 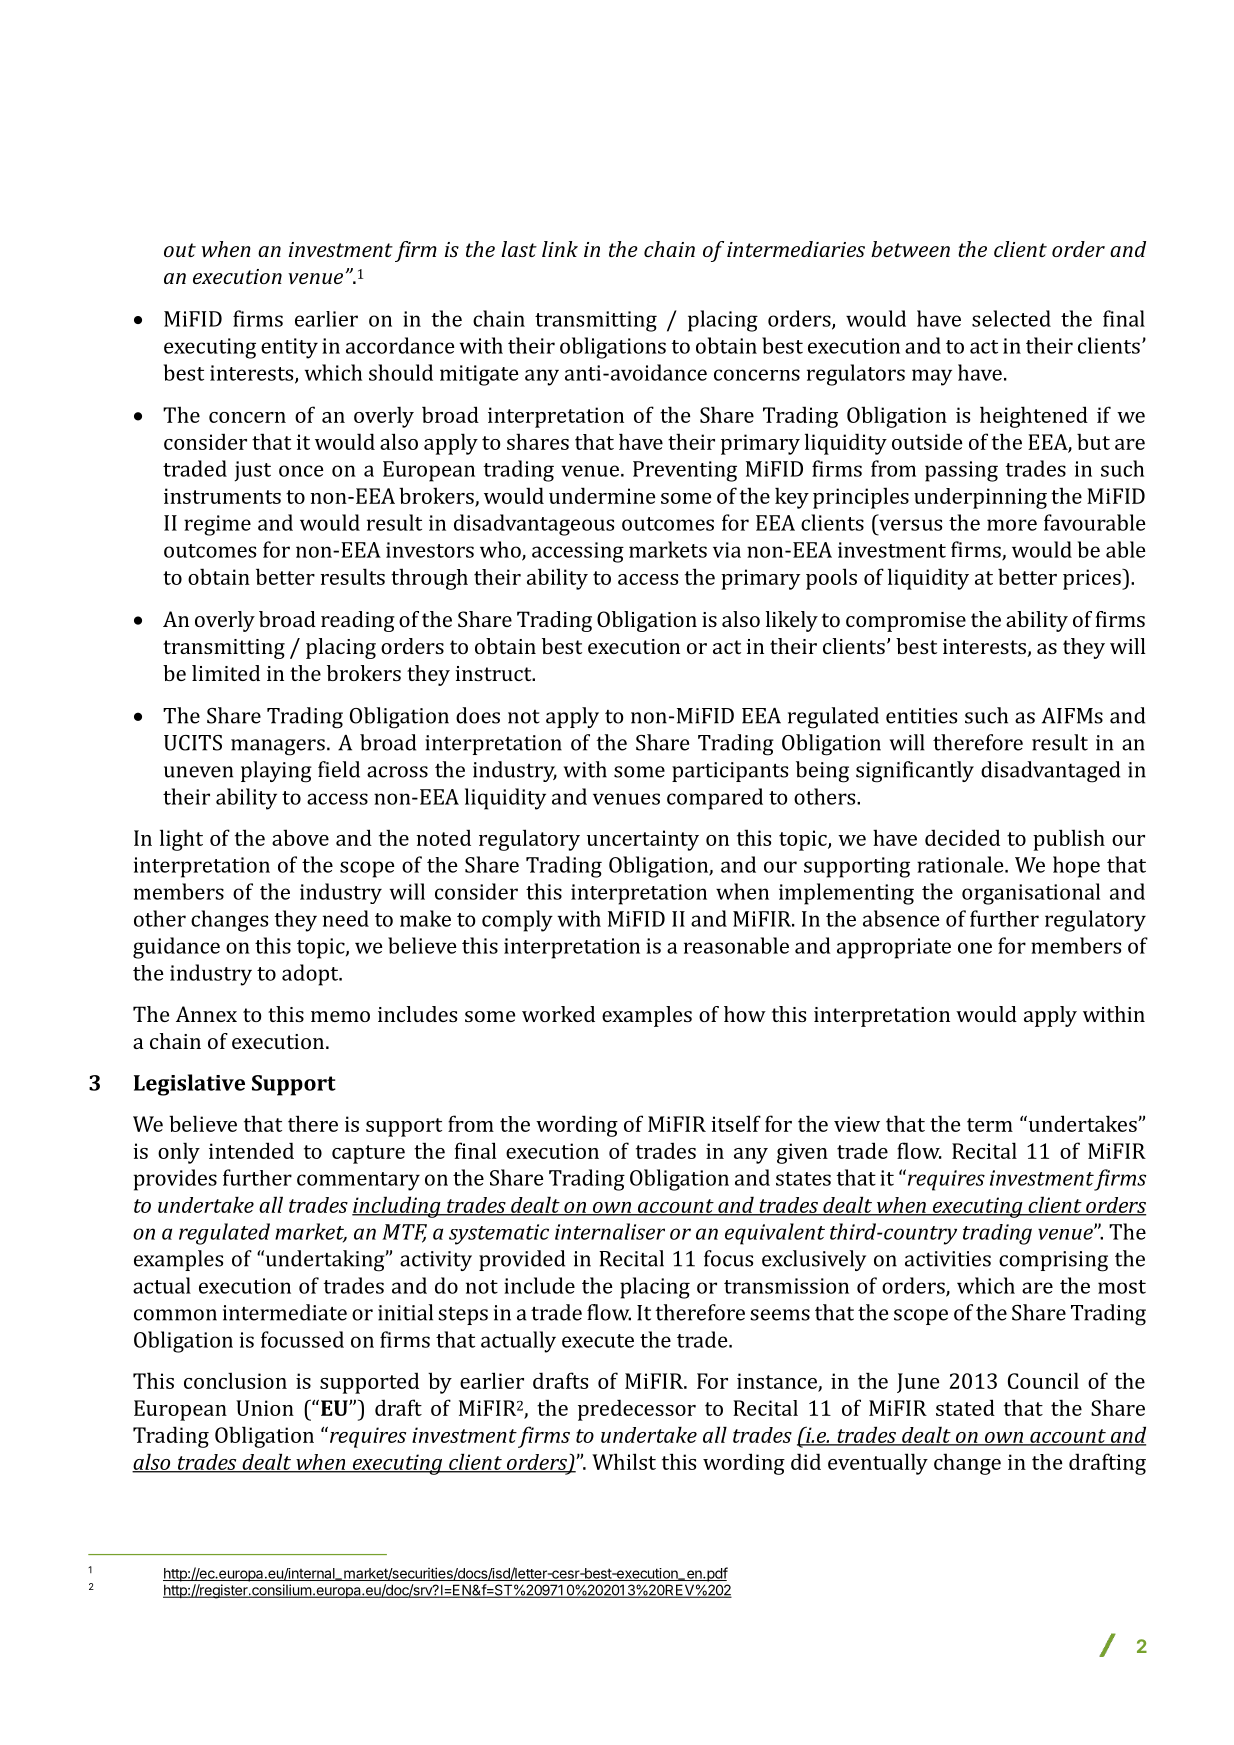 I want to click on link, so click(x=560, y=249).
